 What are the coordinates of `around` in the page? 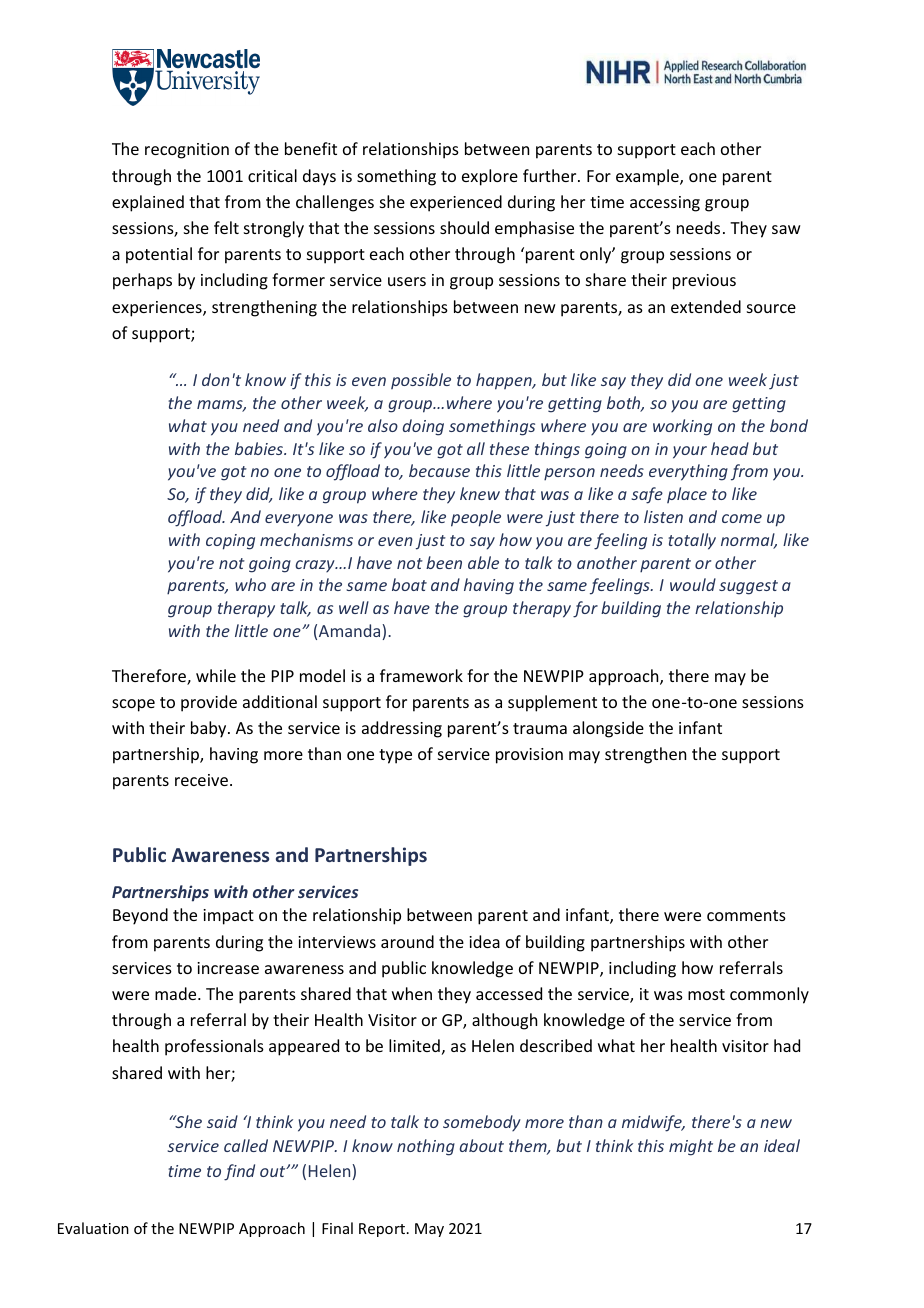 It's located at (407, 941).
